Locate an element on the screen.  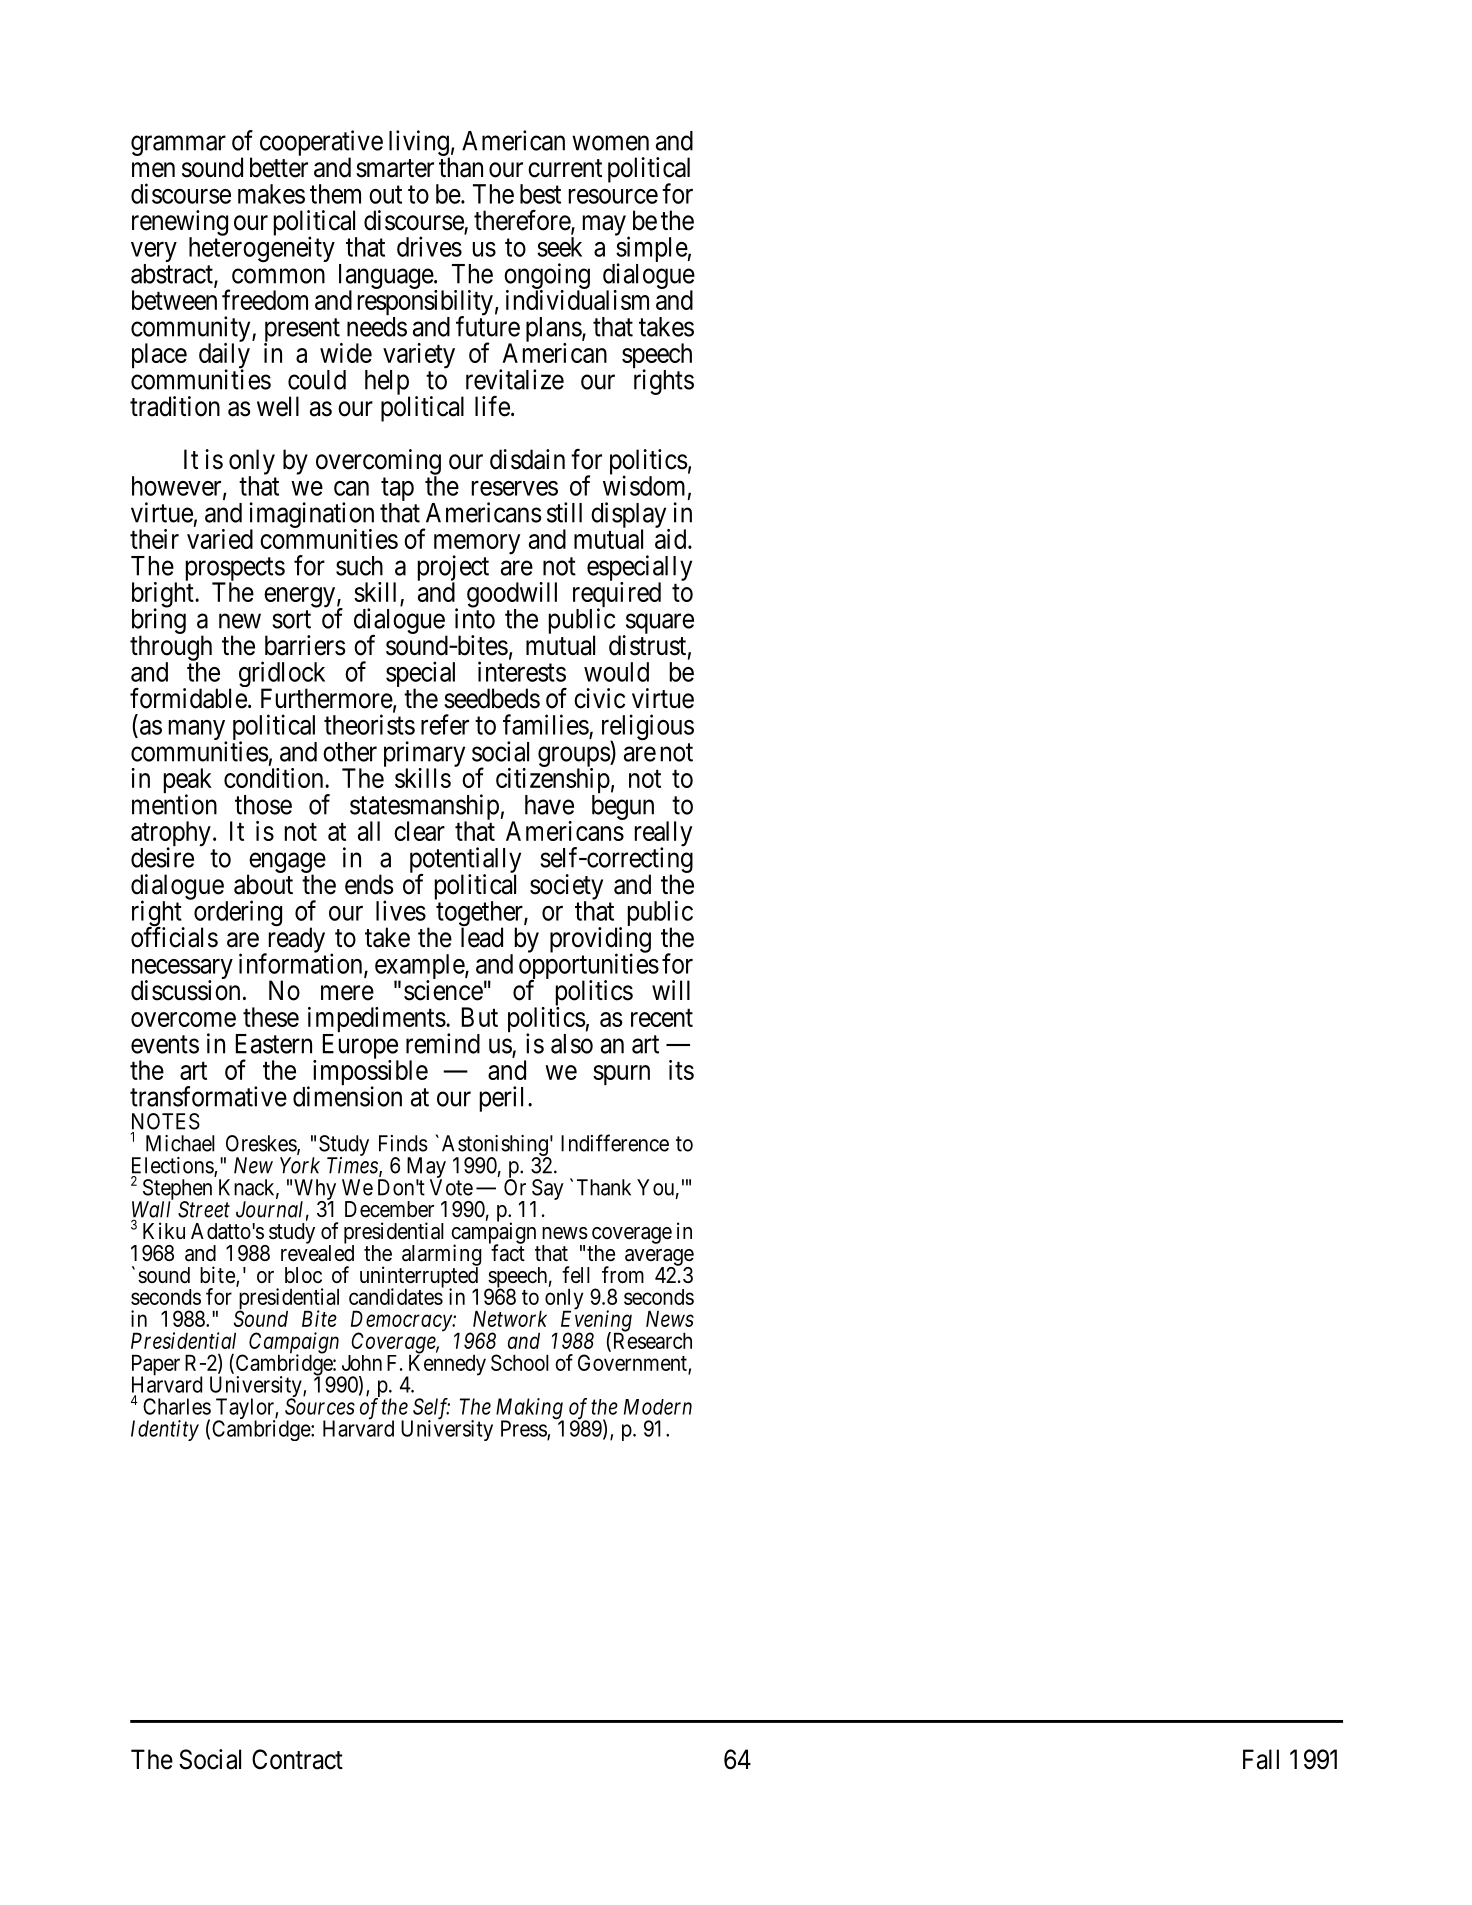
Modern is located at coordinates (658, 1407).
